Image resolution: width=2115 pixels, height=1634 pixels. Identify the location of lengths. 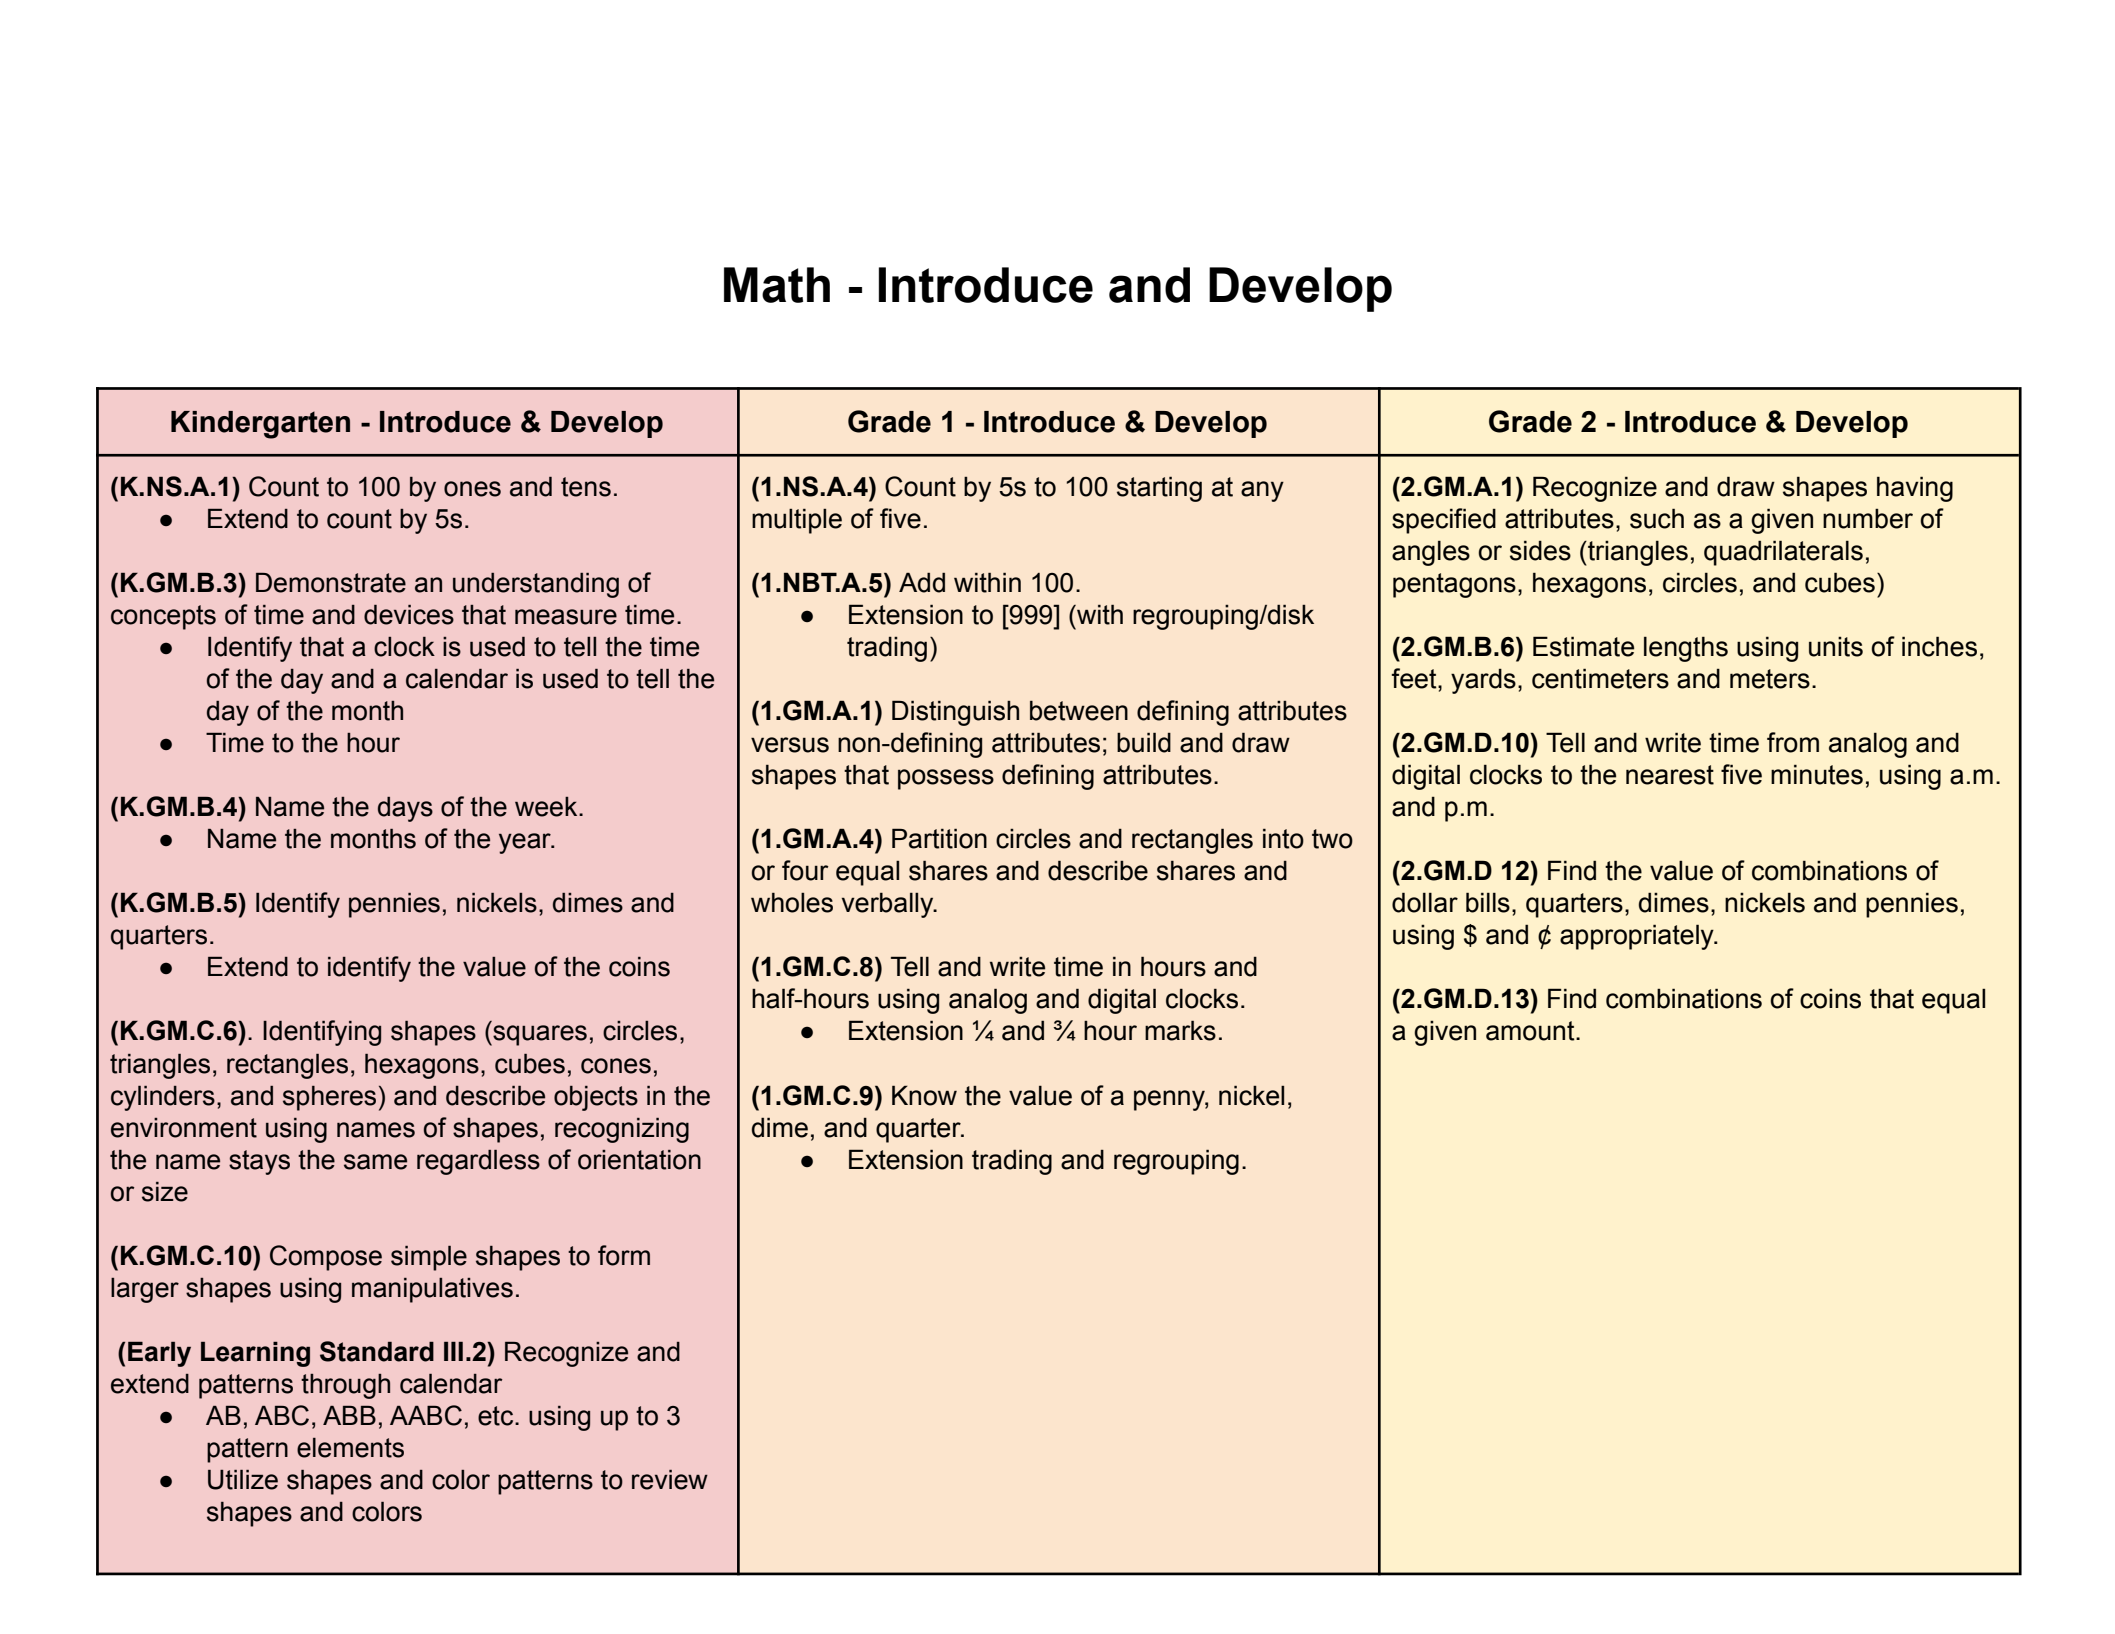
(1686, 649).
